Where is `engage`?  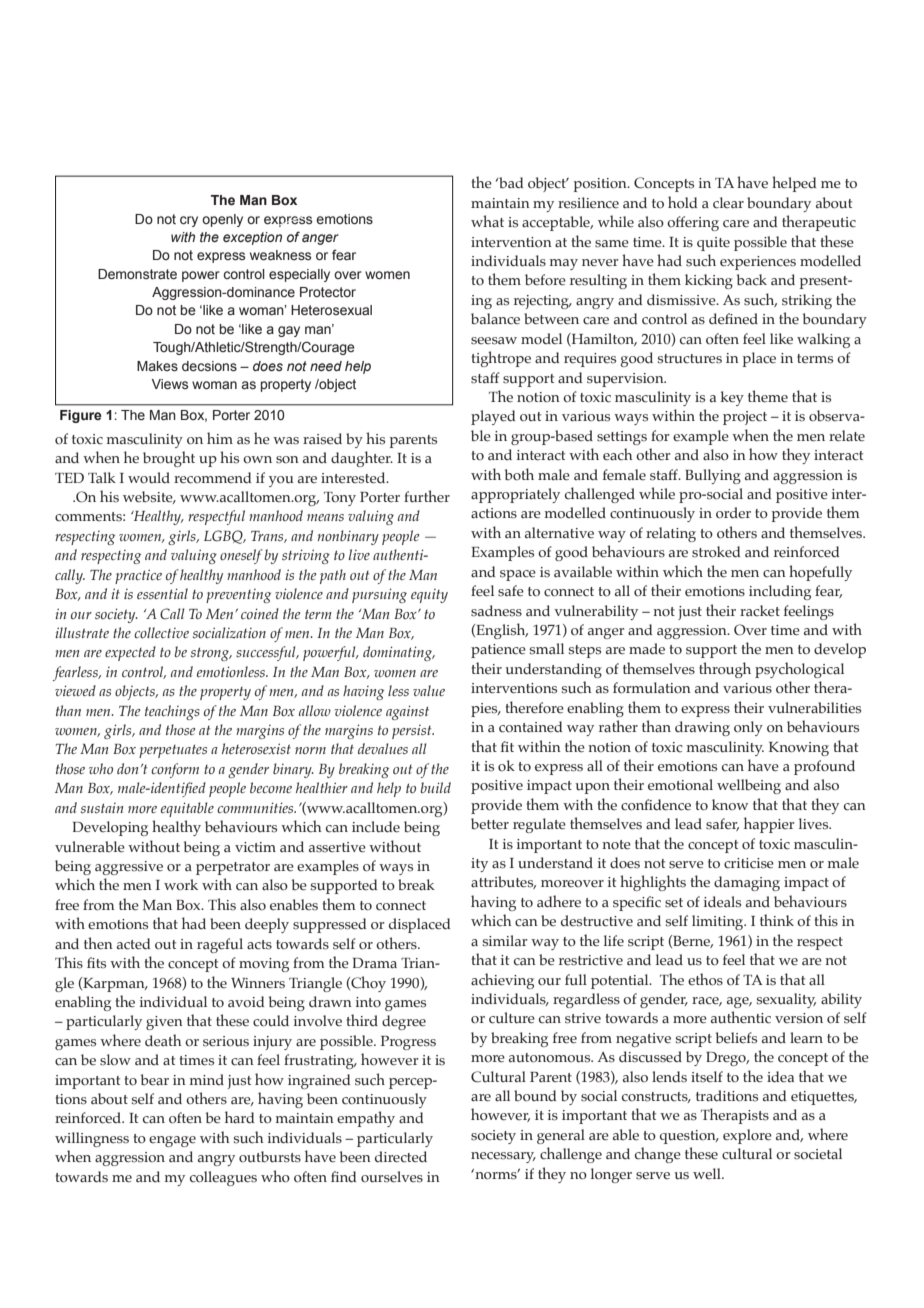
engage is located at coordinates (172, 1141).
